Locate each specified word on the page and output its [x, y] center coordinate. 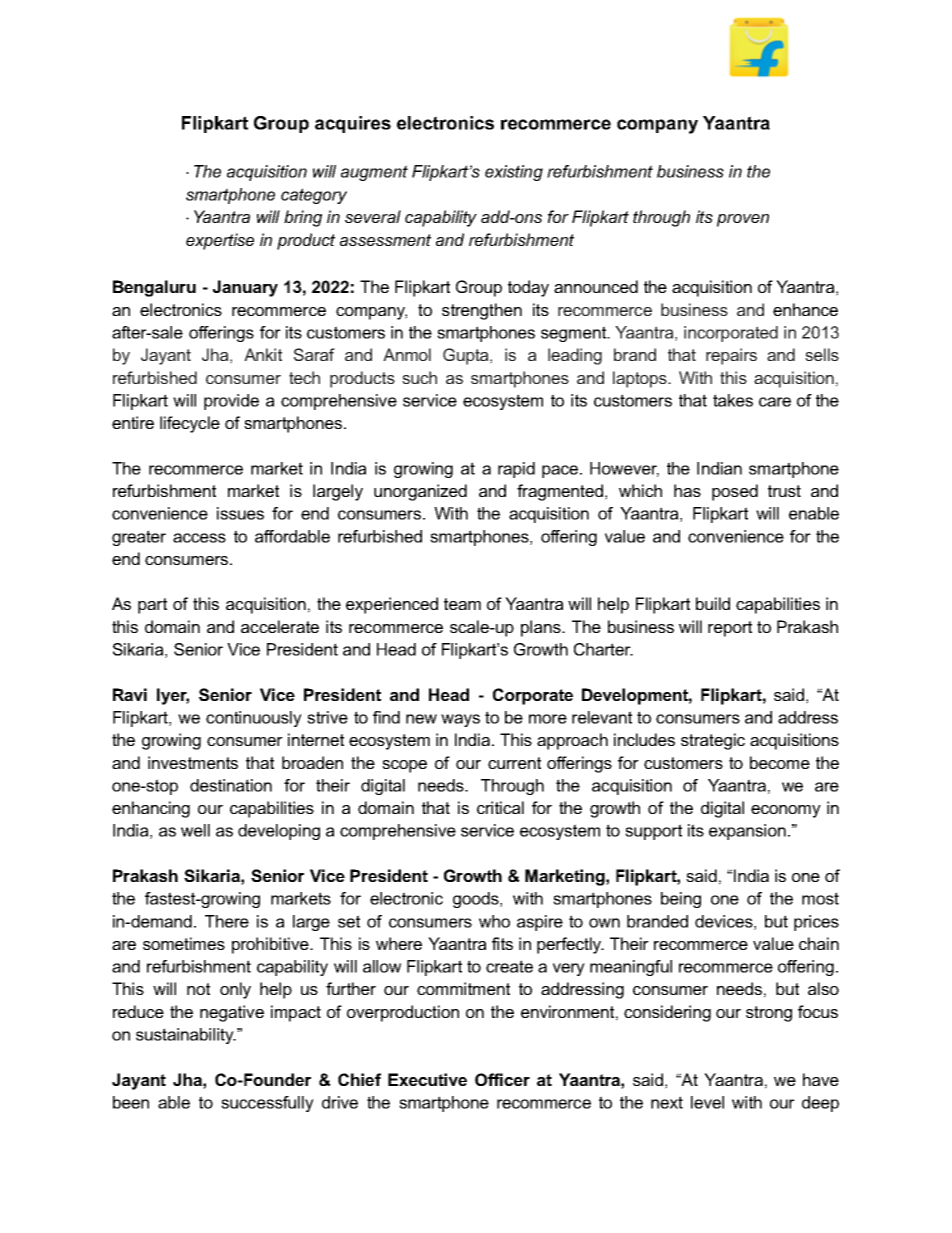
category [314, 196]
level [707, 1102]
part [152, 606]
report [730, 629]
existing [514, 173]
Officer [502, 1079]
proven [743, 220]
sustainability [186, 1036]
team [462, 604]
